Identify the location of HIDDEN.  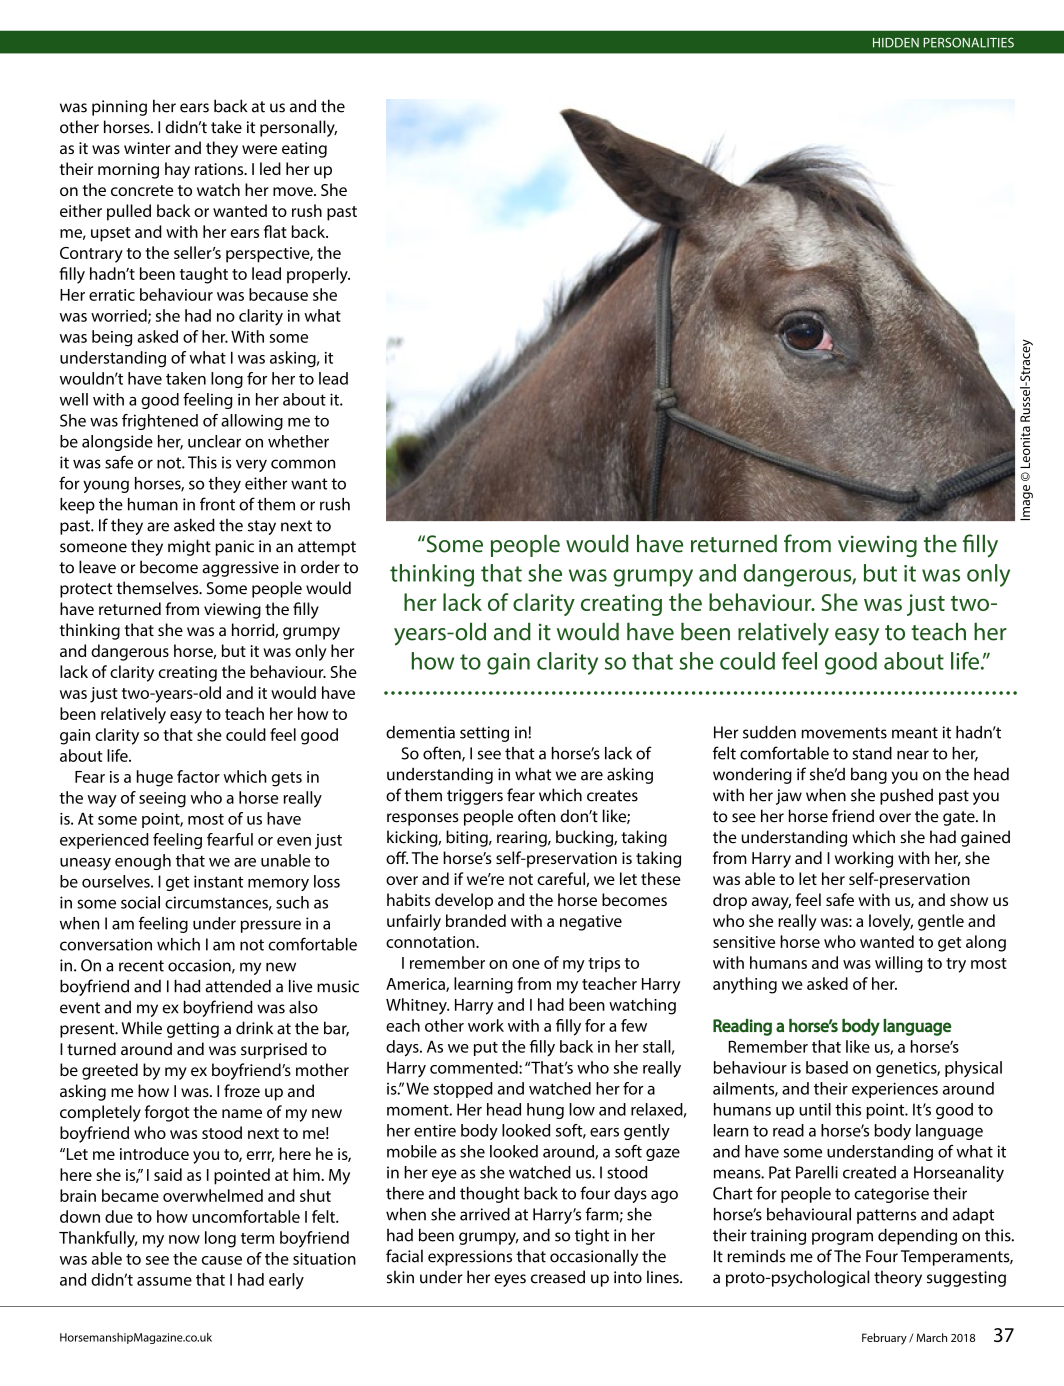
(896, 43).
